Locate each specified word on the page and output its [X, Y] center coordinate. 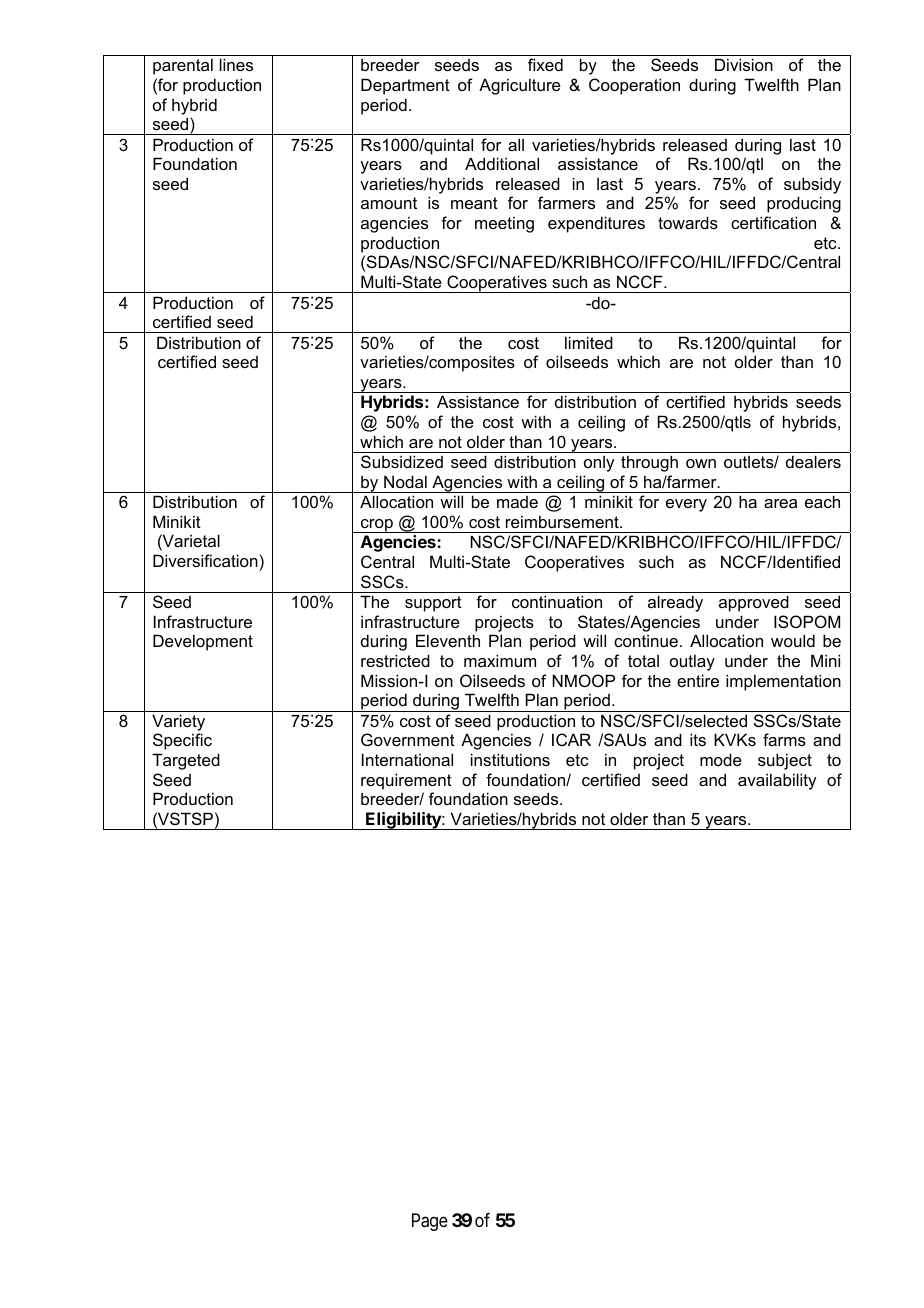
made [517, 502]
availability [777, 781]
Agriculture [520, 86]
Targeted [186, 761]
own [701, 463]
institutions [510, 759]
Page [430, 1222]
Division [744, 64]
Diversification [205, 560]
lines [236, 64]
